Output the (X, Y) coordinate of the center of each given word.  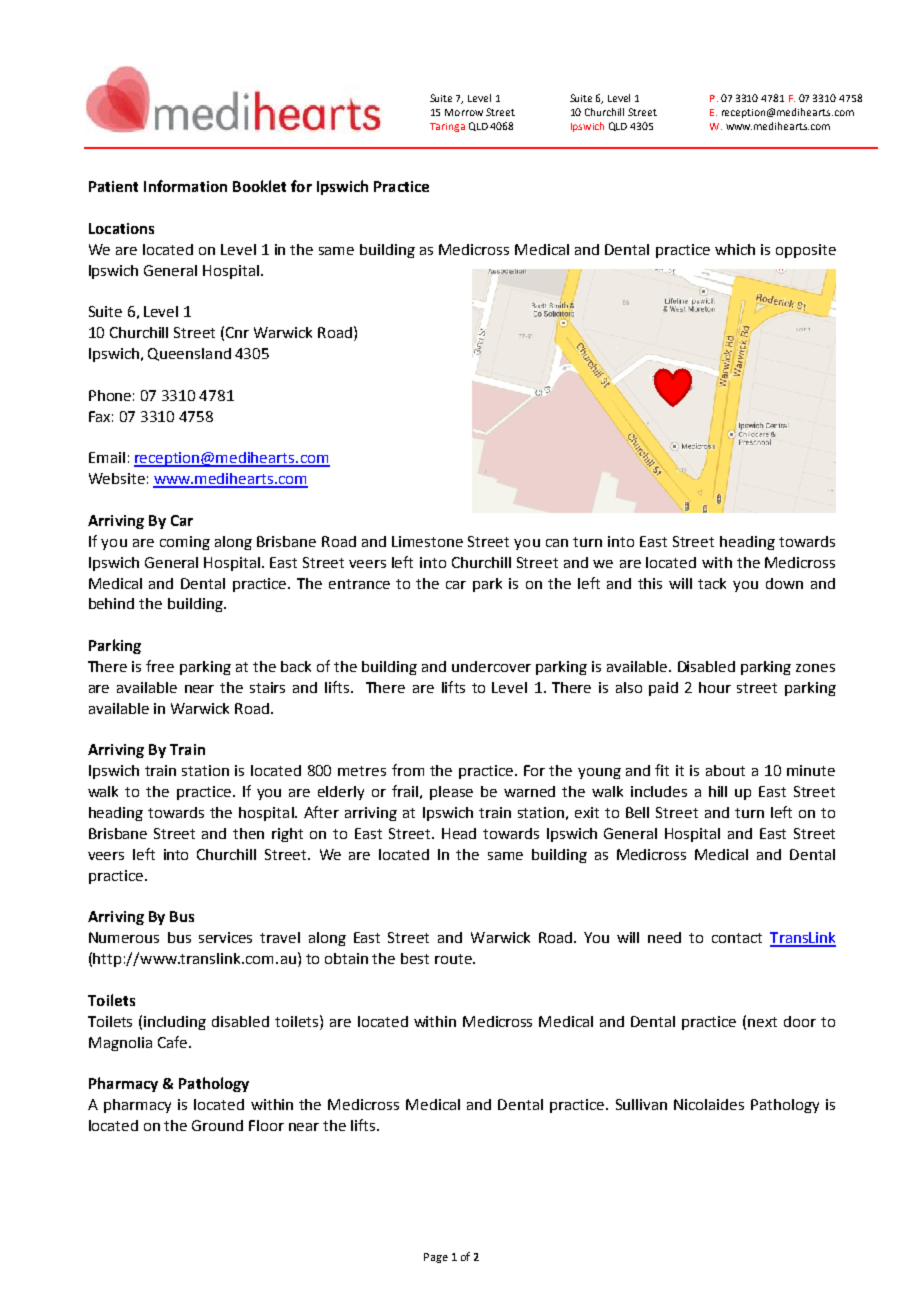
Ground (217, 1125)
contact (737, 938)
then (248, 833)
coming (185, 543)
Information (185, 186)
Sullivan (641, 1104)
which (735, 249)
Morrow (464, 112)
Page (436, 1258)
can (557, 543)
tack (712, 583)
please (451, 793)
